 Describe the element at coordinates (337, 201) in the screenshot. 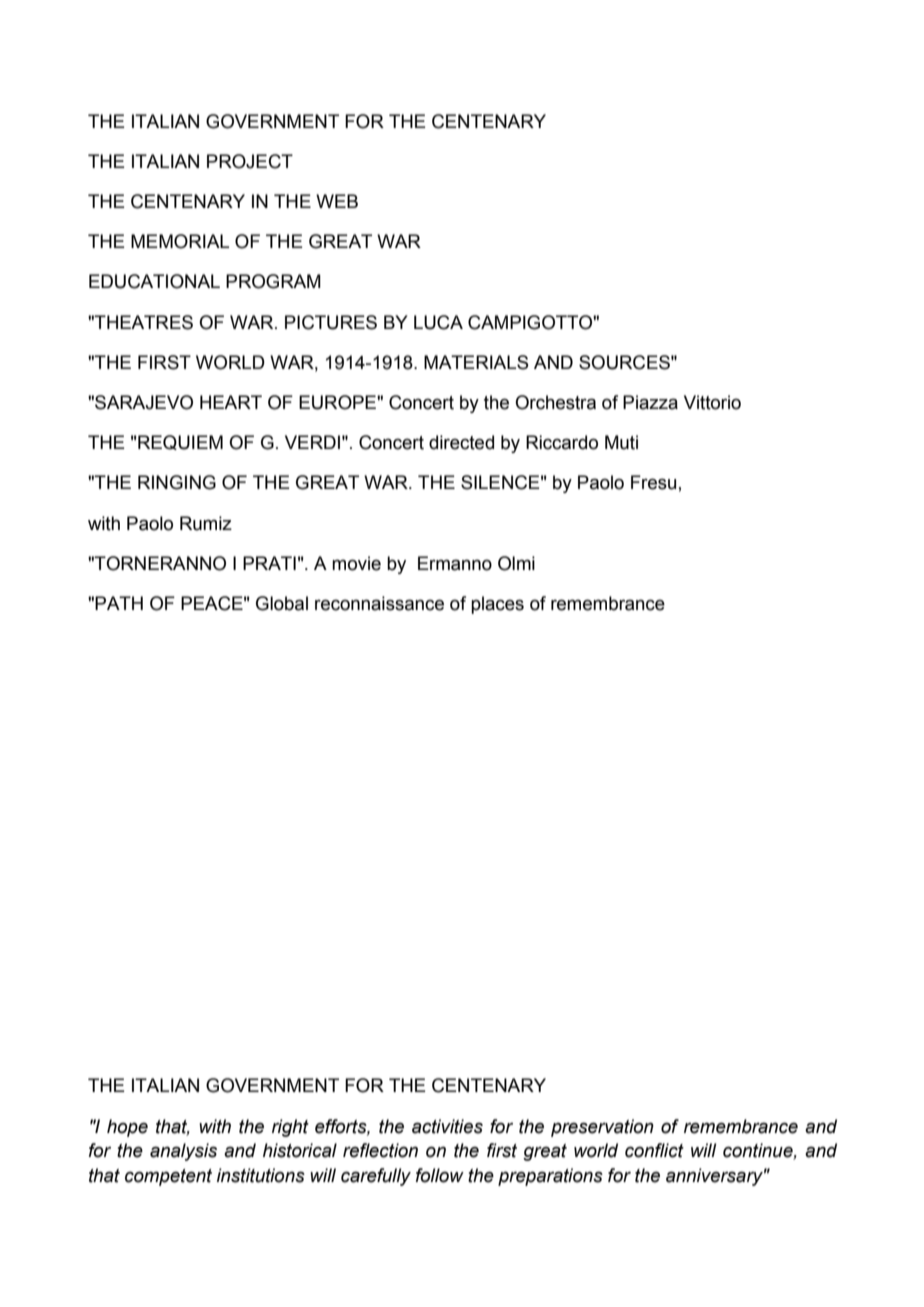

I see `WEB` at that location.
